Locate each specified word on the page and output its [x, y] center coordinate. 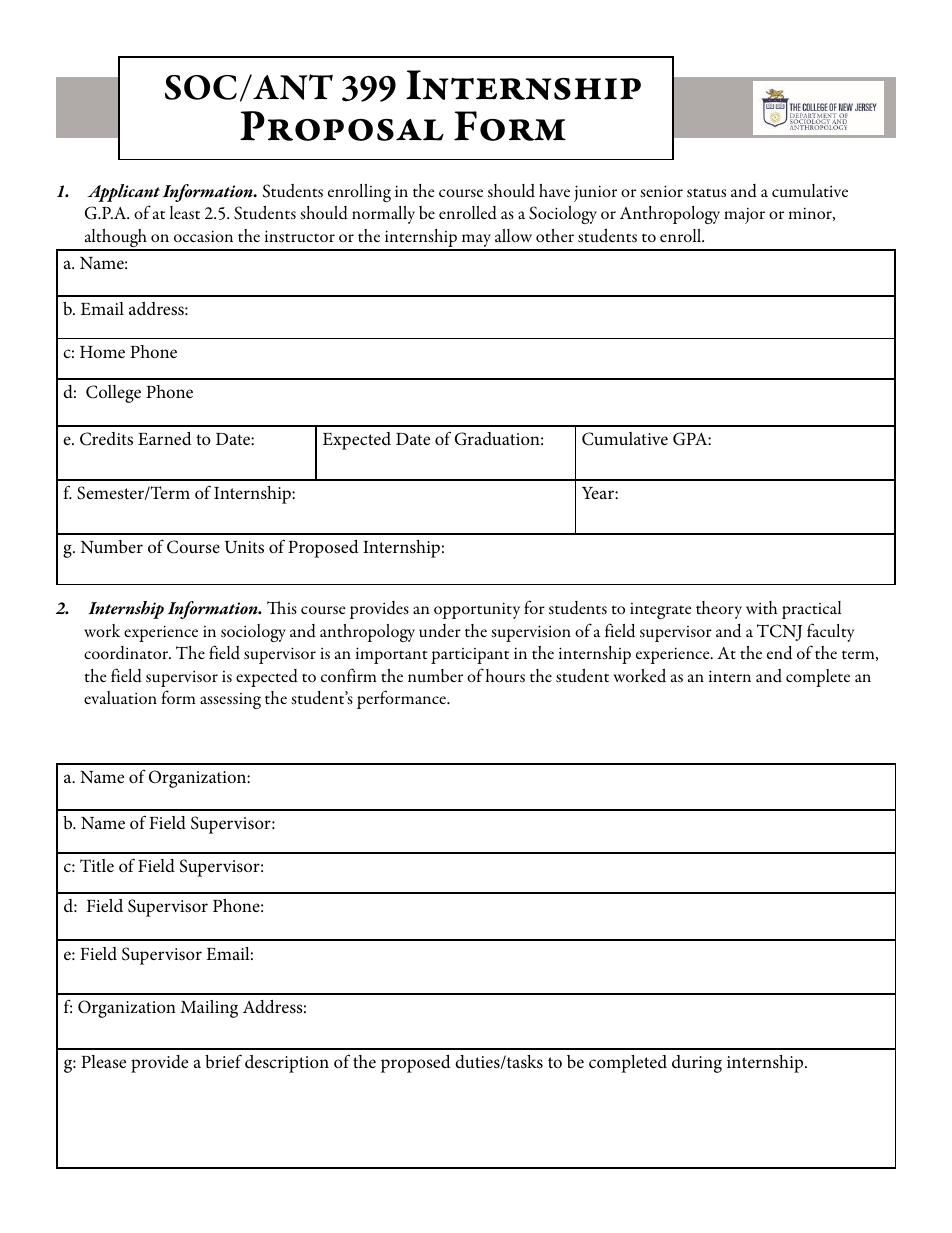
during [697, 1064]
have [554, 190]
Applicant [123, 193]
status [706, 193]
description [287, 1064]
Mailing [209, 1009]
